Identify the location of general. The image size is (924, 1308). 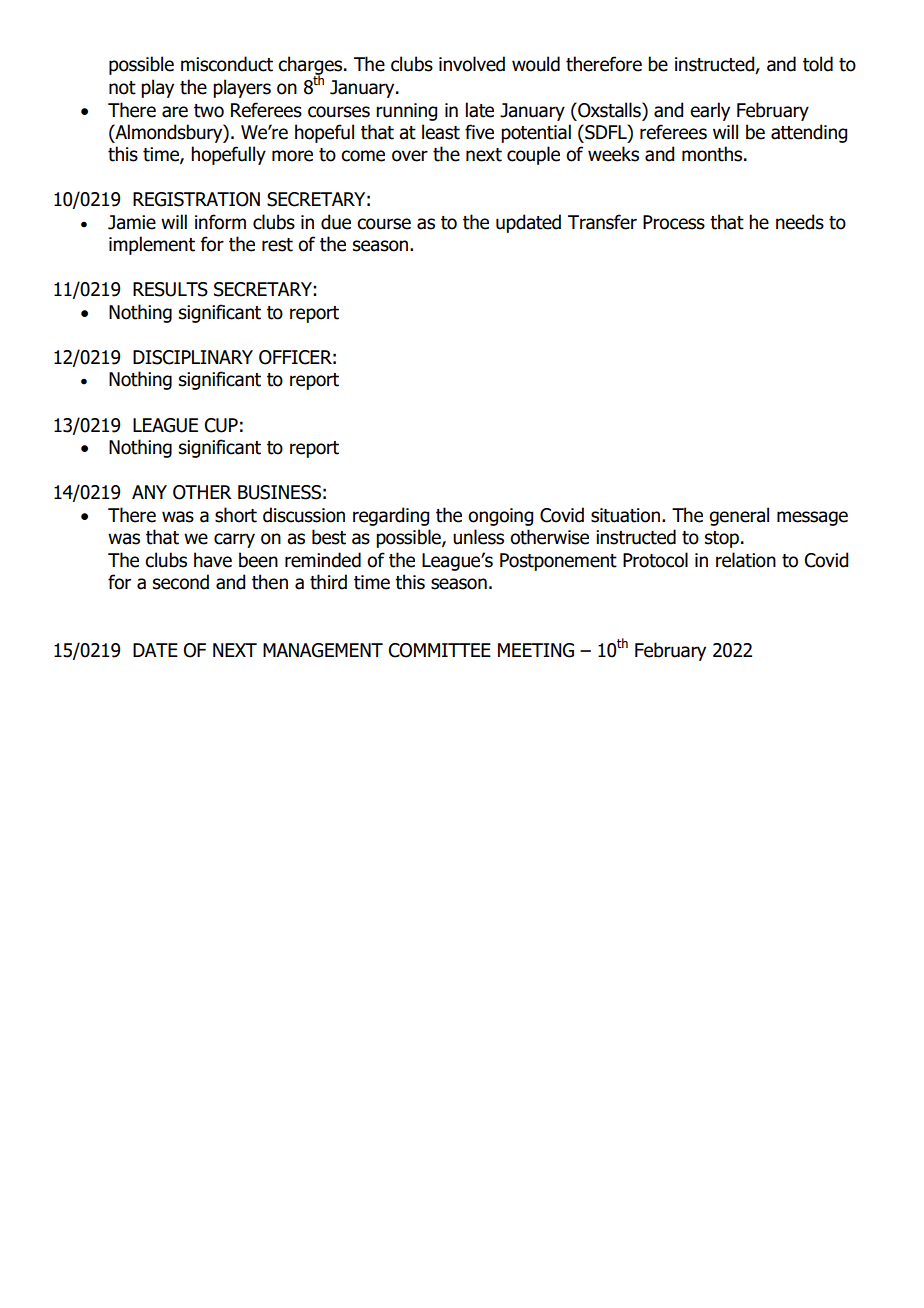
(739, 516).
